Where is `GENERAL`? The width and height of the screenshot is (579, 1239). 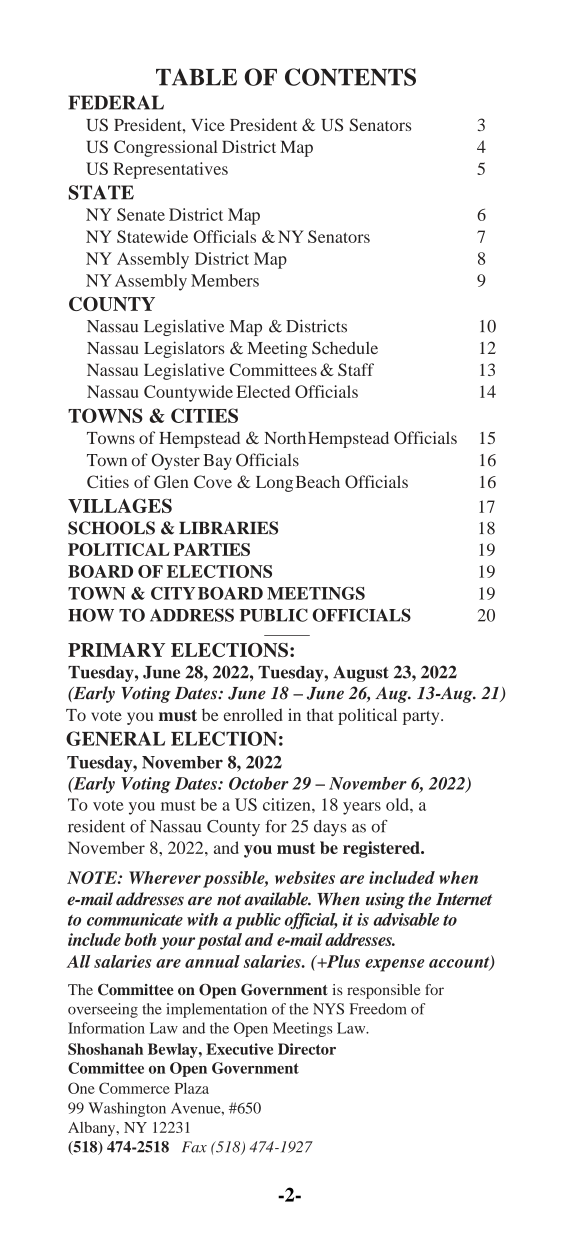 GENERAL is located at coordinates (115, 738).
